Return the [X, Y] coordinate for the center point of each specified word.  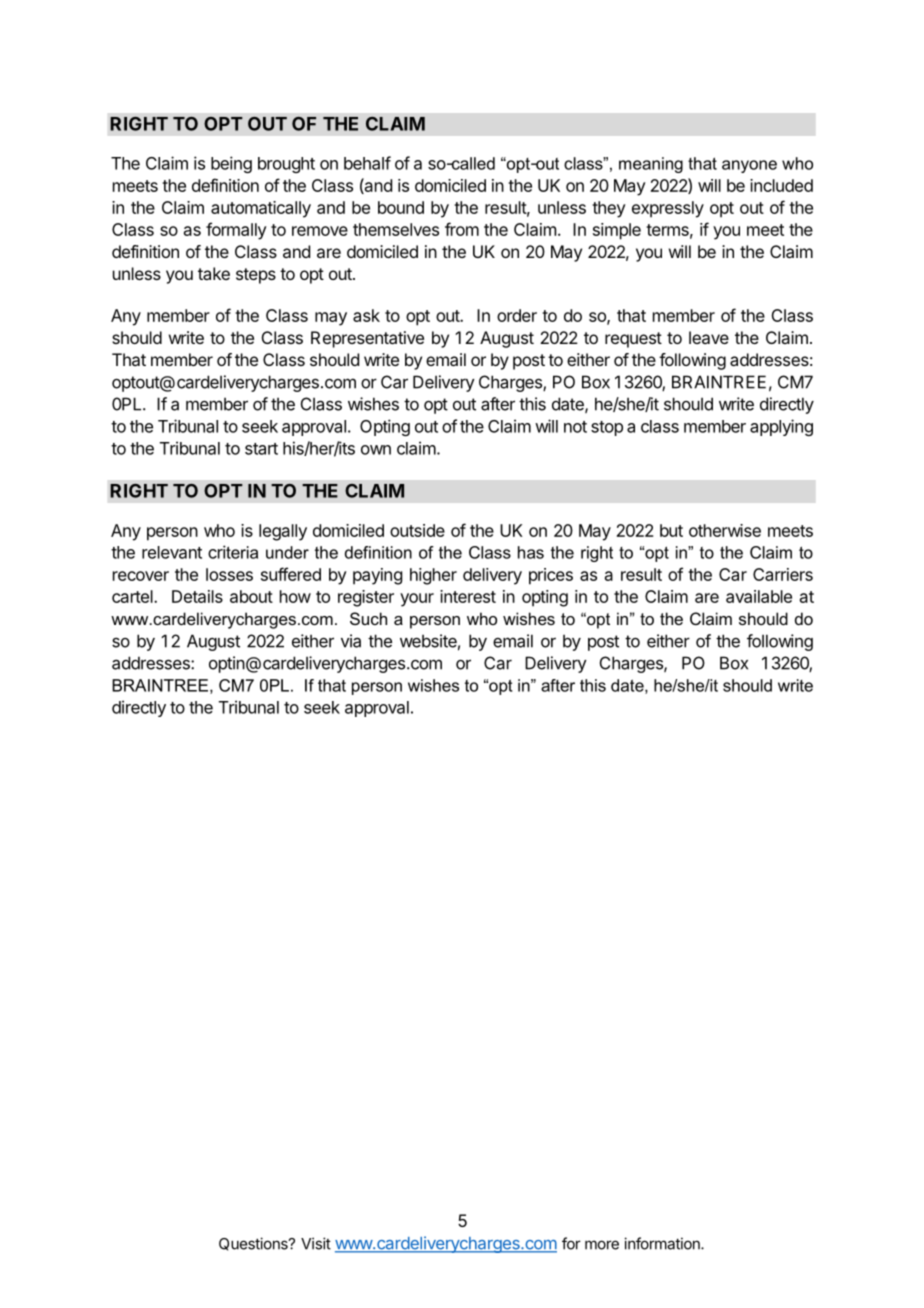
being [231, 164]
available [759, 596]
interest [468, 596]
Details [197, 596]
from [462, 229]
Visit [316, 1243]
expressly [668, 209]
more [602, 1245]
